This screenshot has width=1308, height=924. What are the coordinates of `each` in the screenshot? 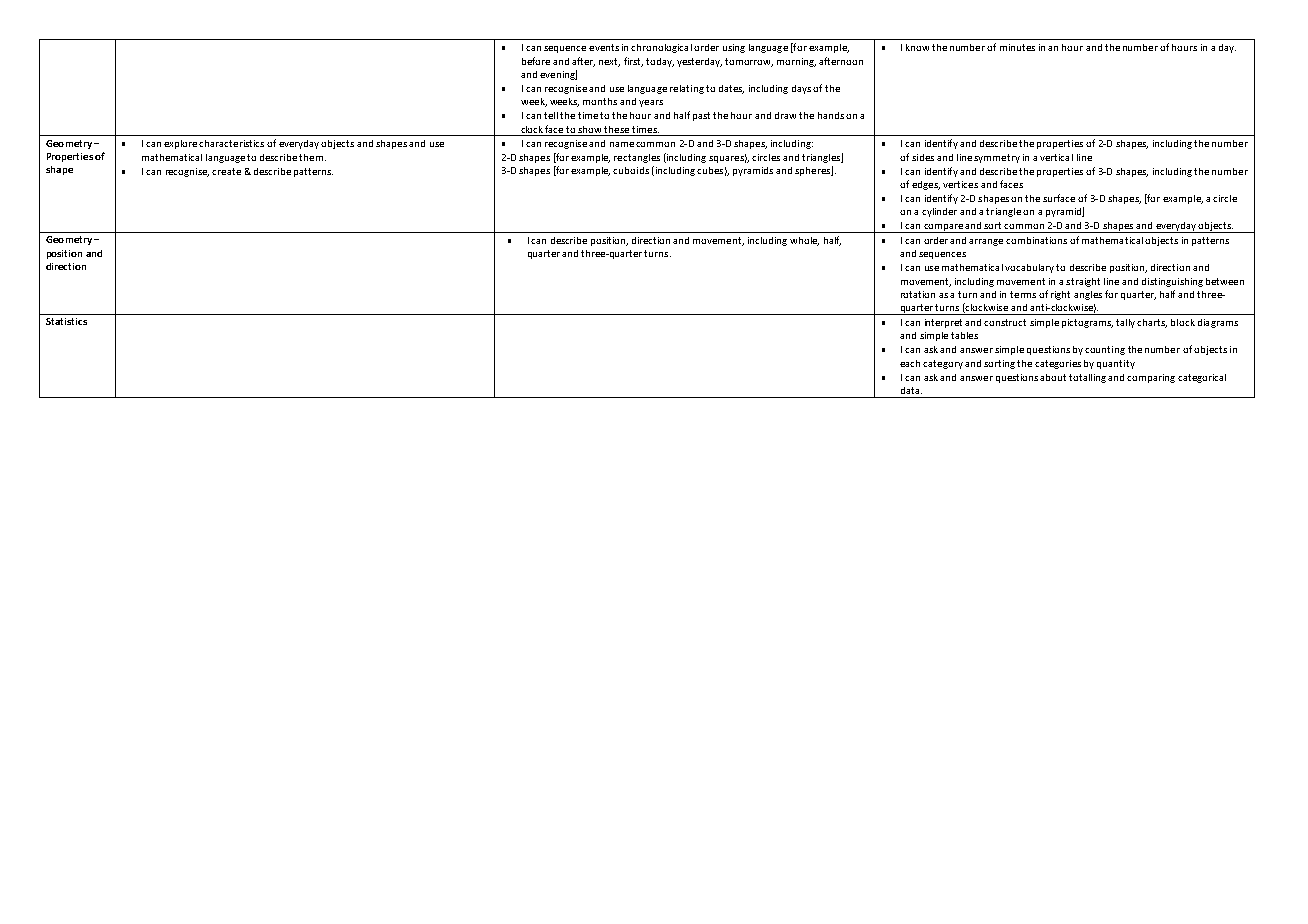 It's located at (910, 363).
